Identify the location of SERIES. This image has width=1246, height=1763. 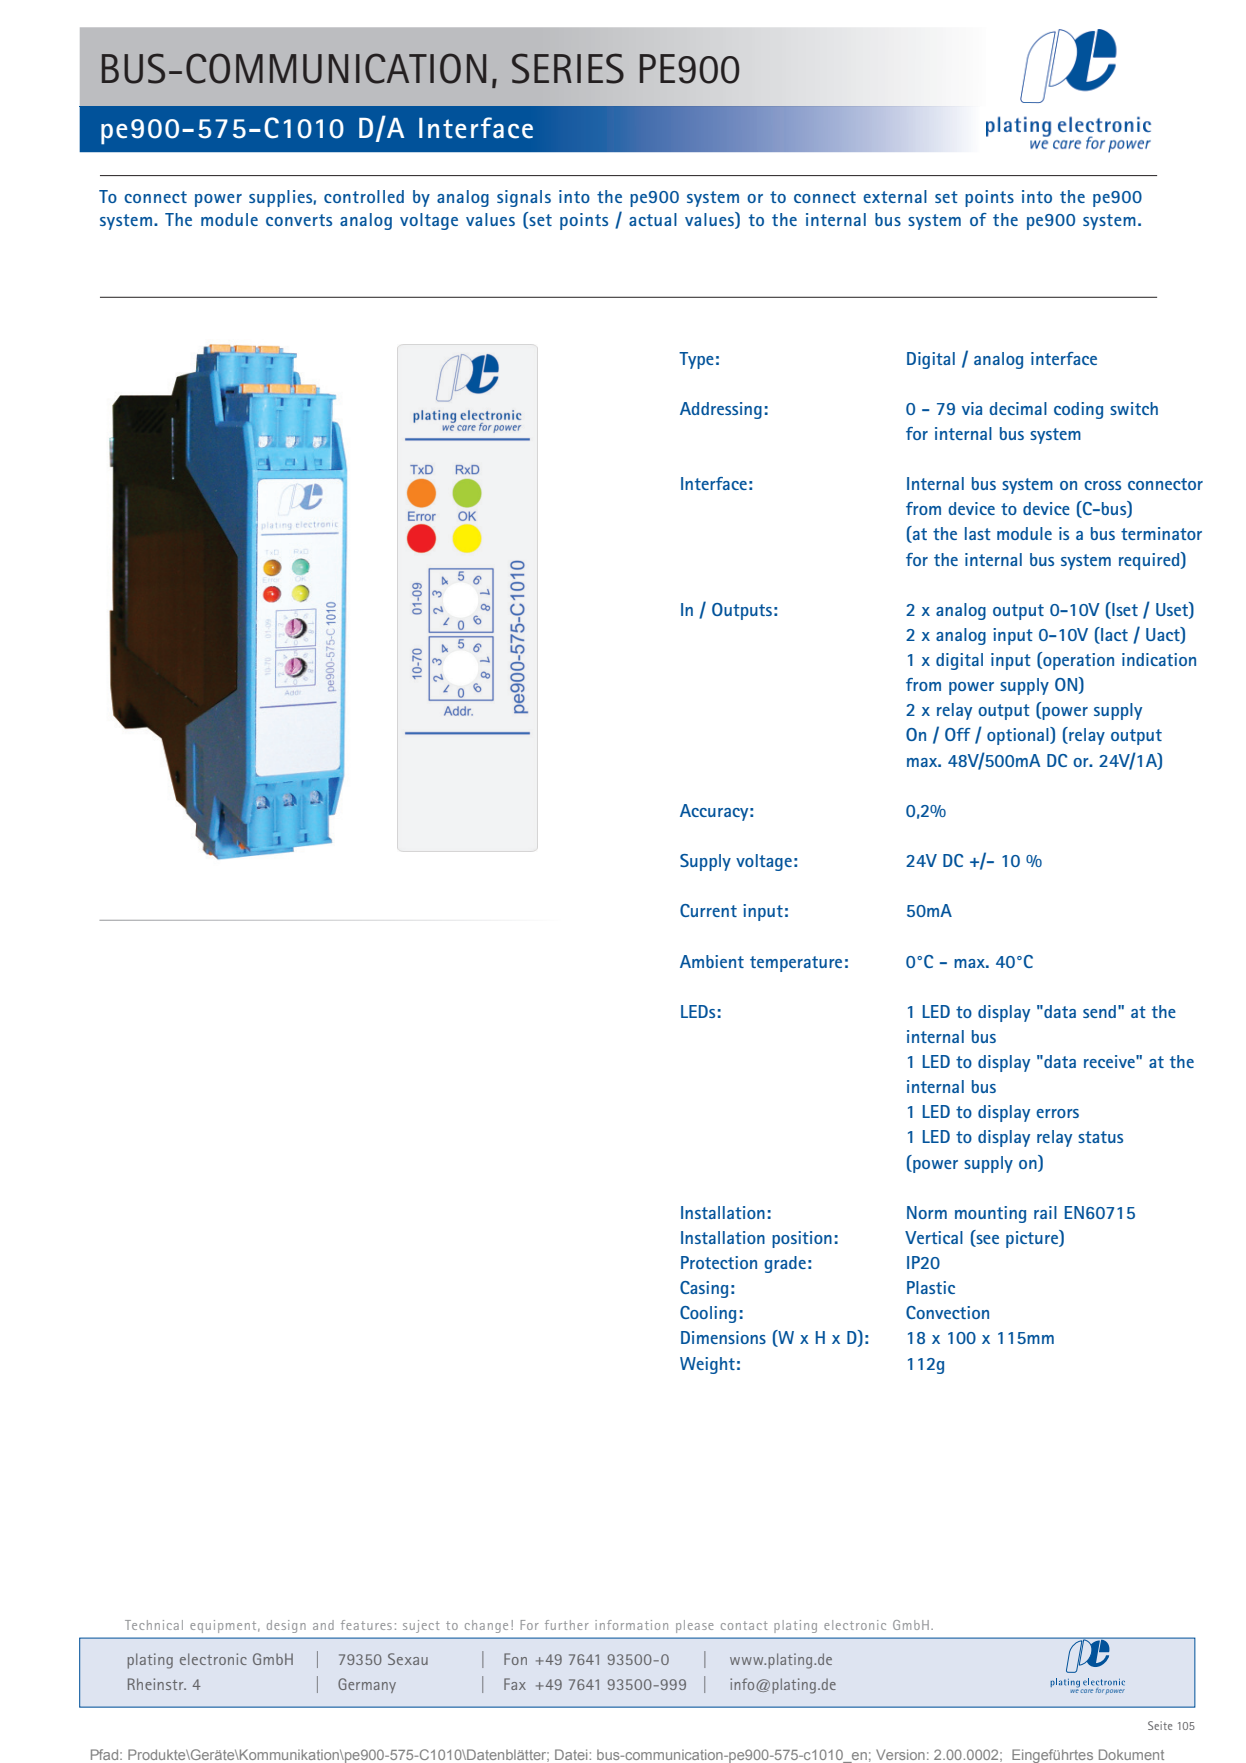
(568, 68).
